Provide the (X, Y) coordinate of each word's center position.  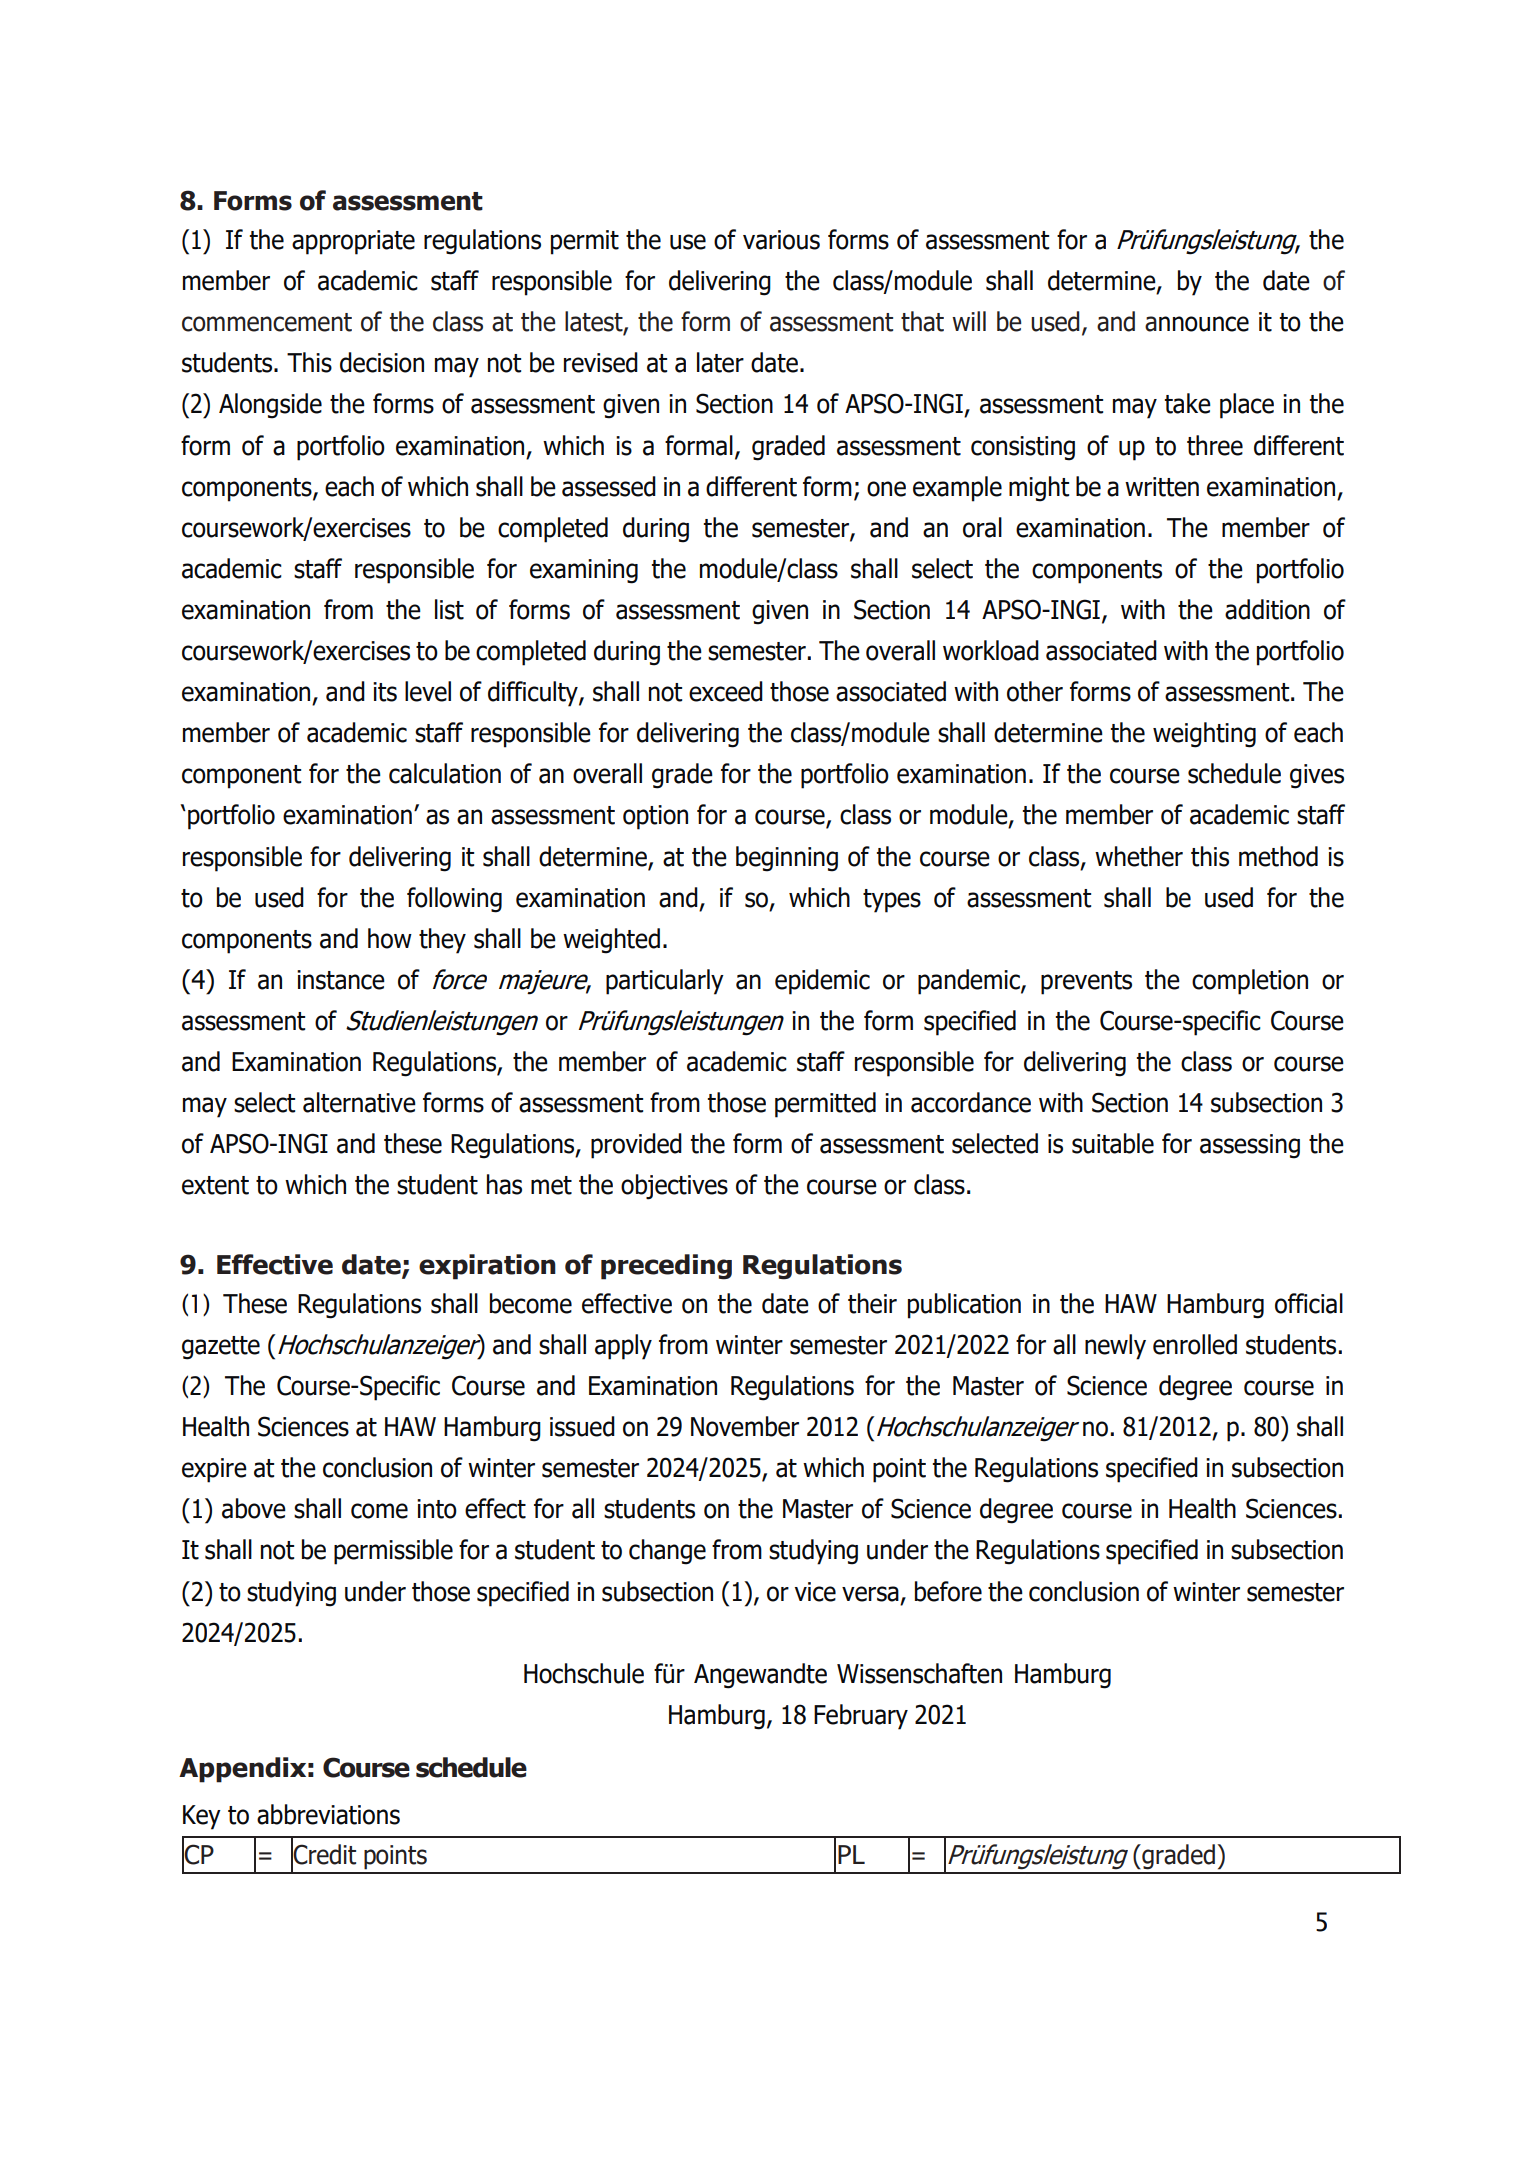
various (781, 240)
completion (1250, 982)
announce (1197, 324)
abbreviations (328, 1814)
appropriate (353, 242)
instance (341, 980)
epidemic (822, 982)
